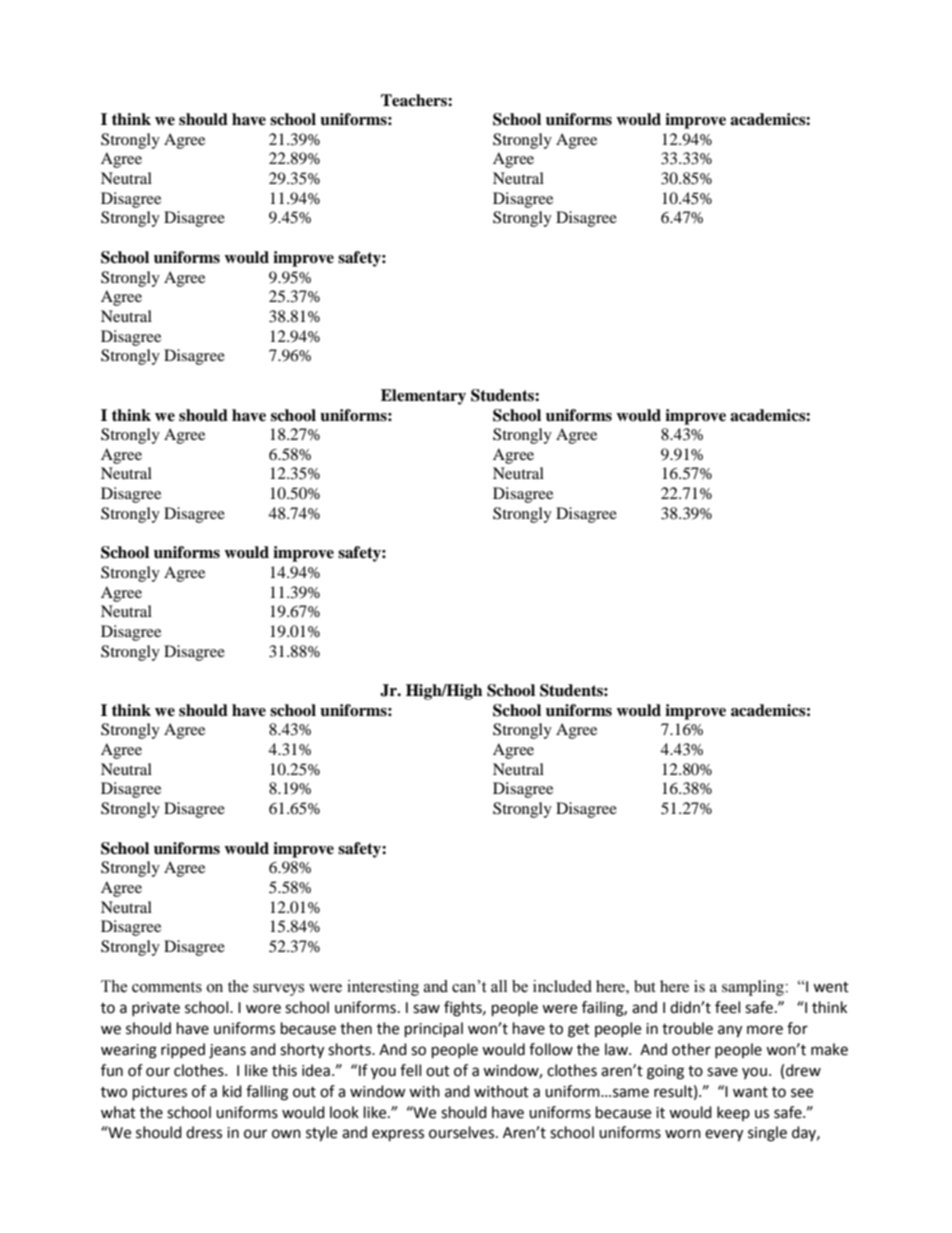 The image size is (952, 1233). I want to click on Elementary, so click(423, 397).
